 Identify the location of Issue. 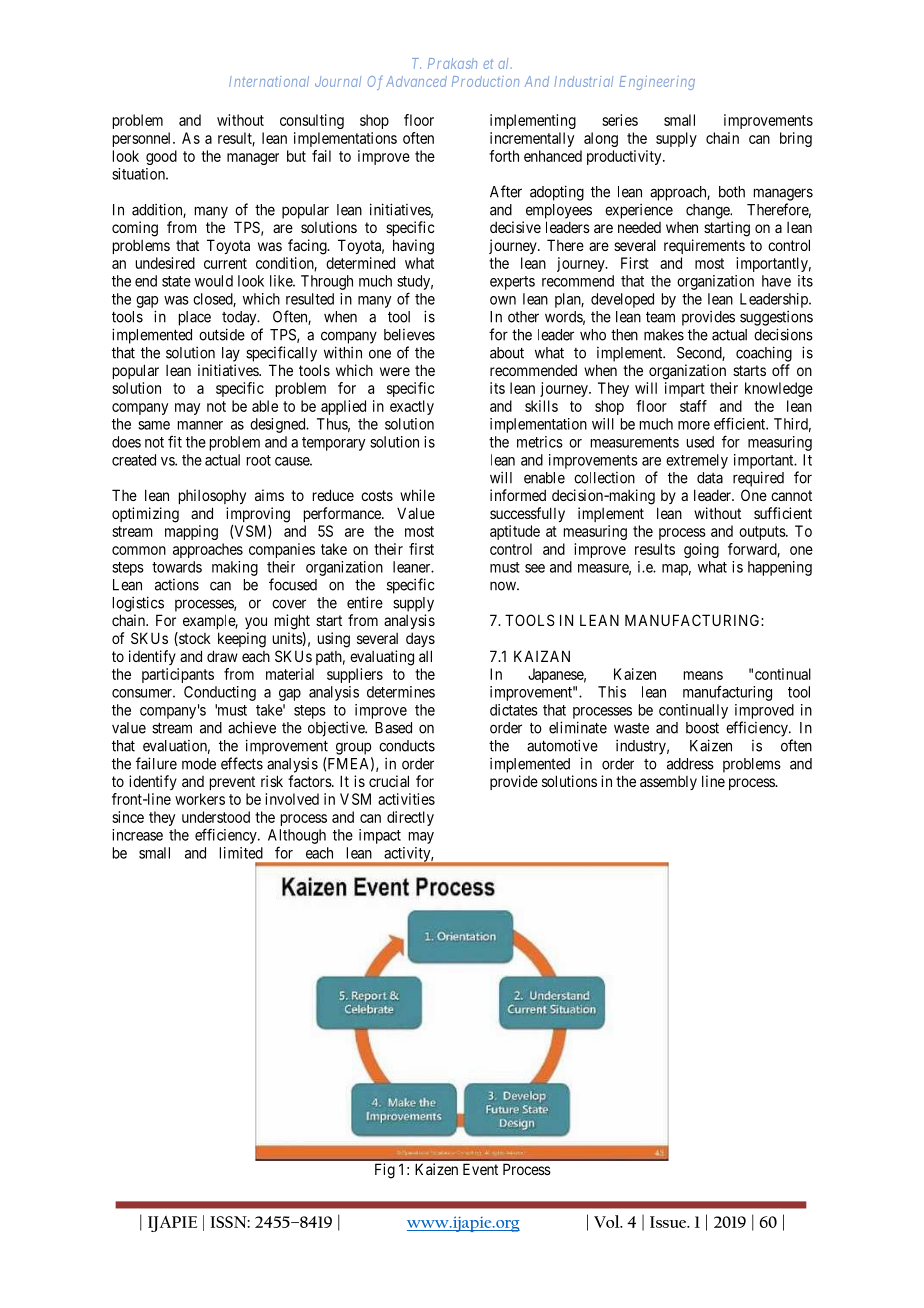
(669, 1222).
